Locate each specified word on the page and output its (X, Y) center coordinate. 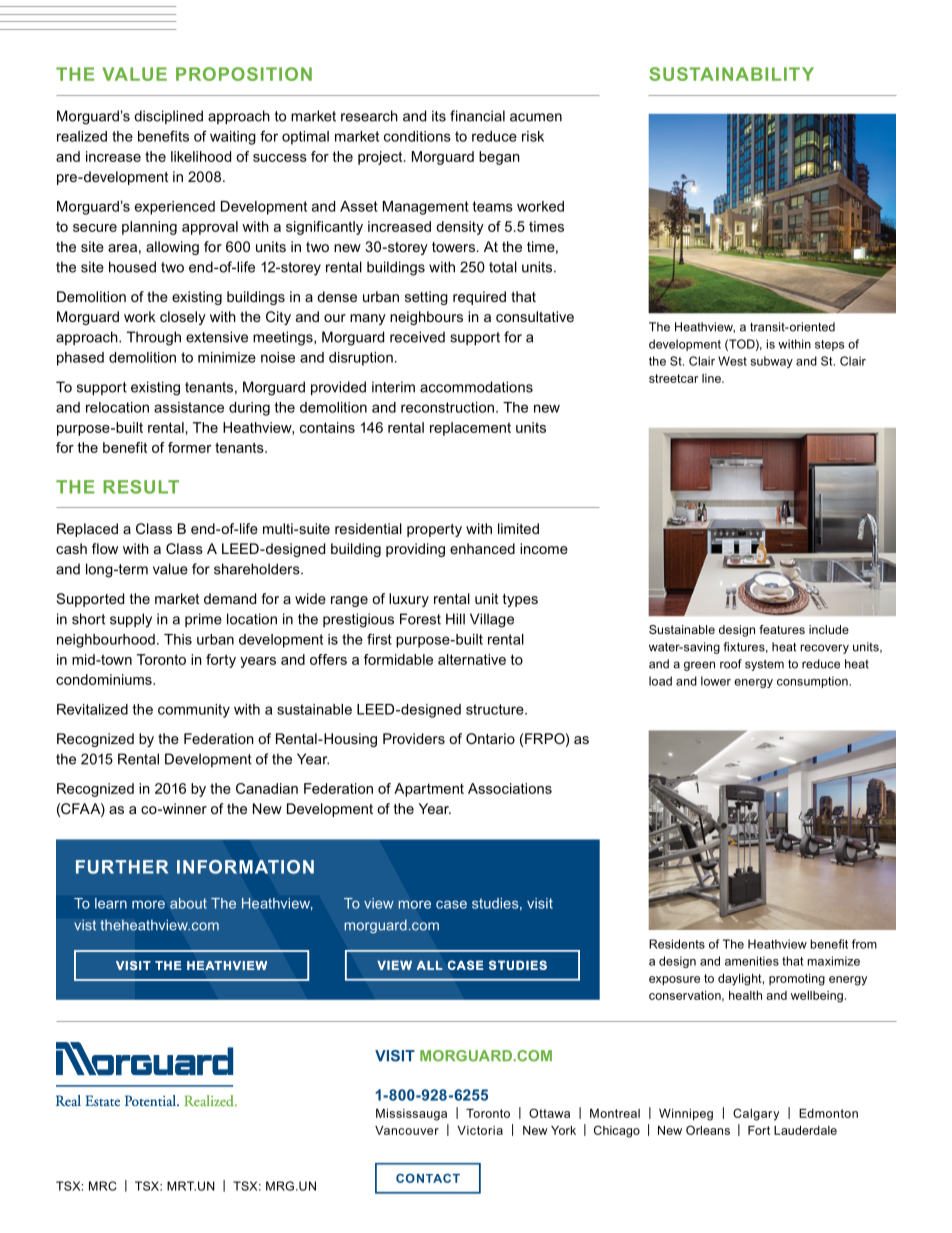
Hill (455, 619)
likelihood (201, 156)
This (178, 639)
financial (477, 116)
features (782, 629)
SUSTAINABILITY (732, 74)
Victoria (480, 1130)
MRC (102, 1186)
